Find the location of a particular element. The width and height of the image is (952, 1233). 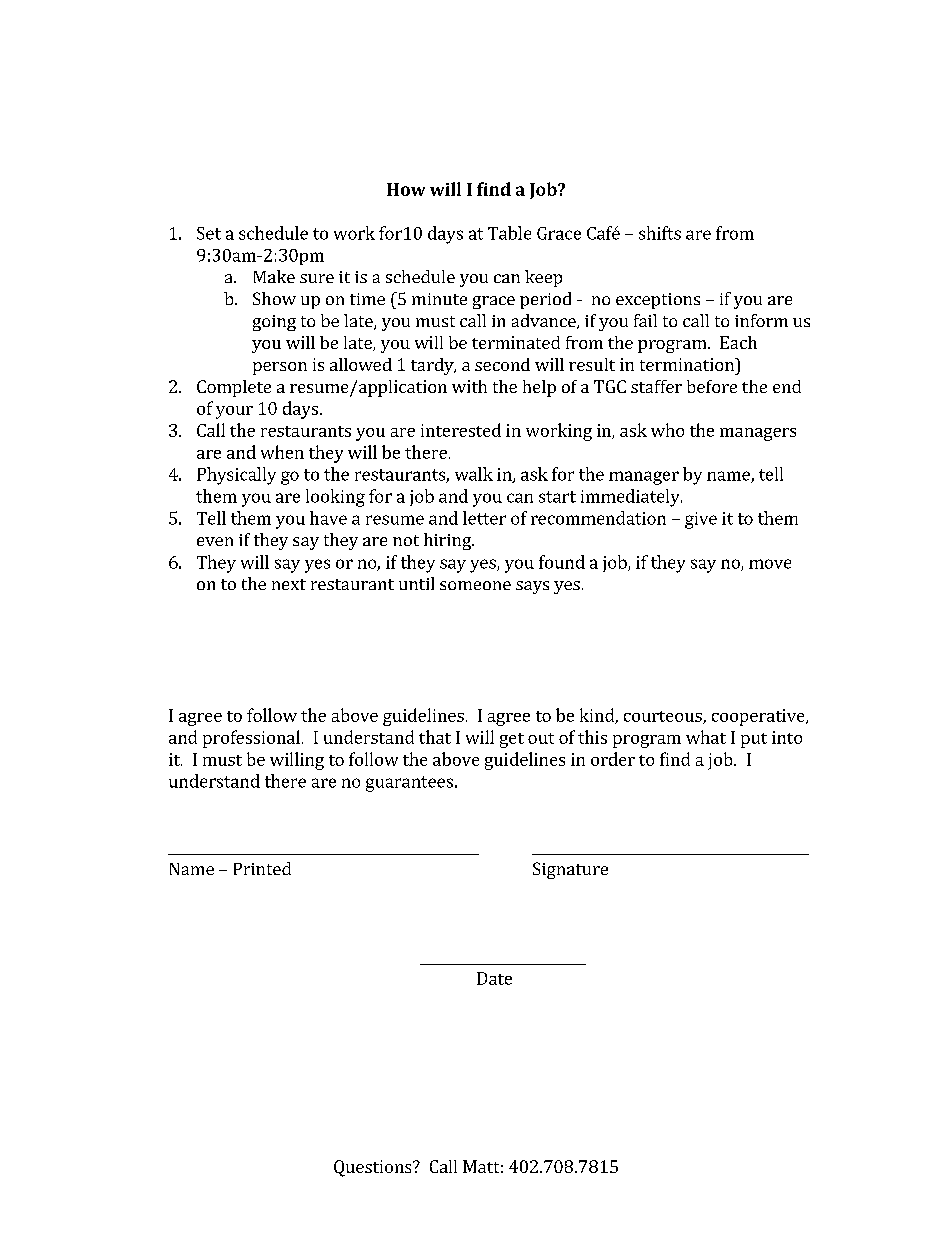

Make is located at coordinates (274, 276).
